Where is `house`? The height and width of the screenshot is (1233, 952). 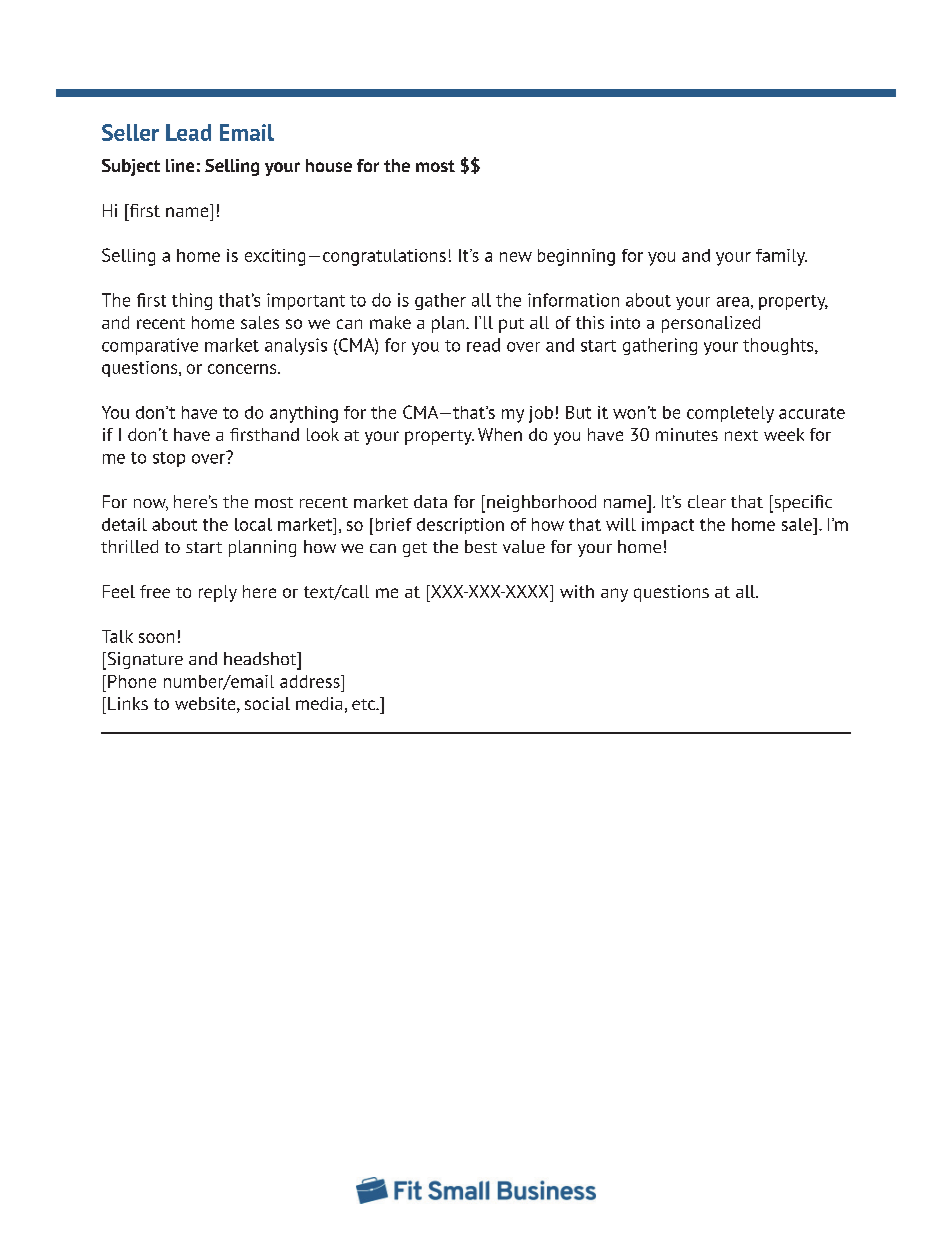 house is located at coordinates (329, 165).
